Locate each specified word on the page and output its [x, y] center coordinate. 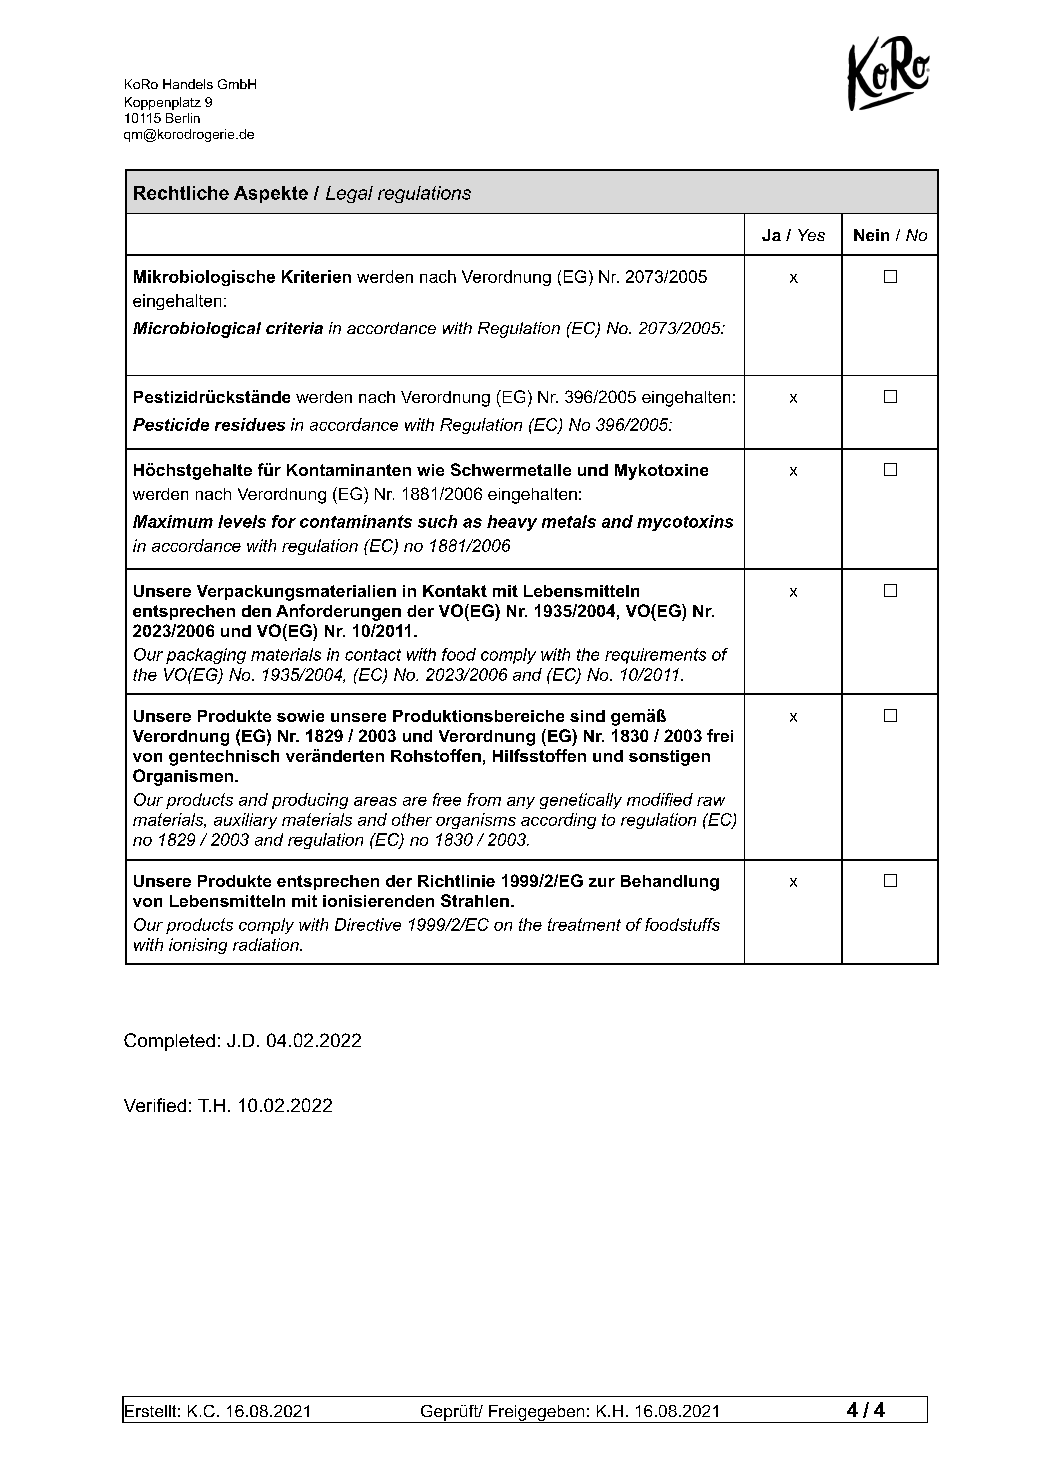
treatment [584, 924]
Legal [349, 194]
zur [602, 882]
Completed [169, 1042]
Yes [811, 235]
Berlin [183, 118]
